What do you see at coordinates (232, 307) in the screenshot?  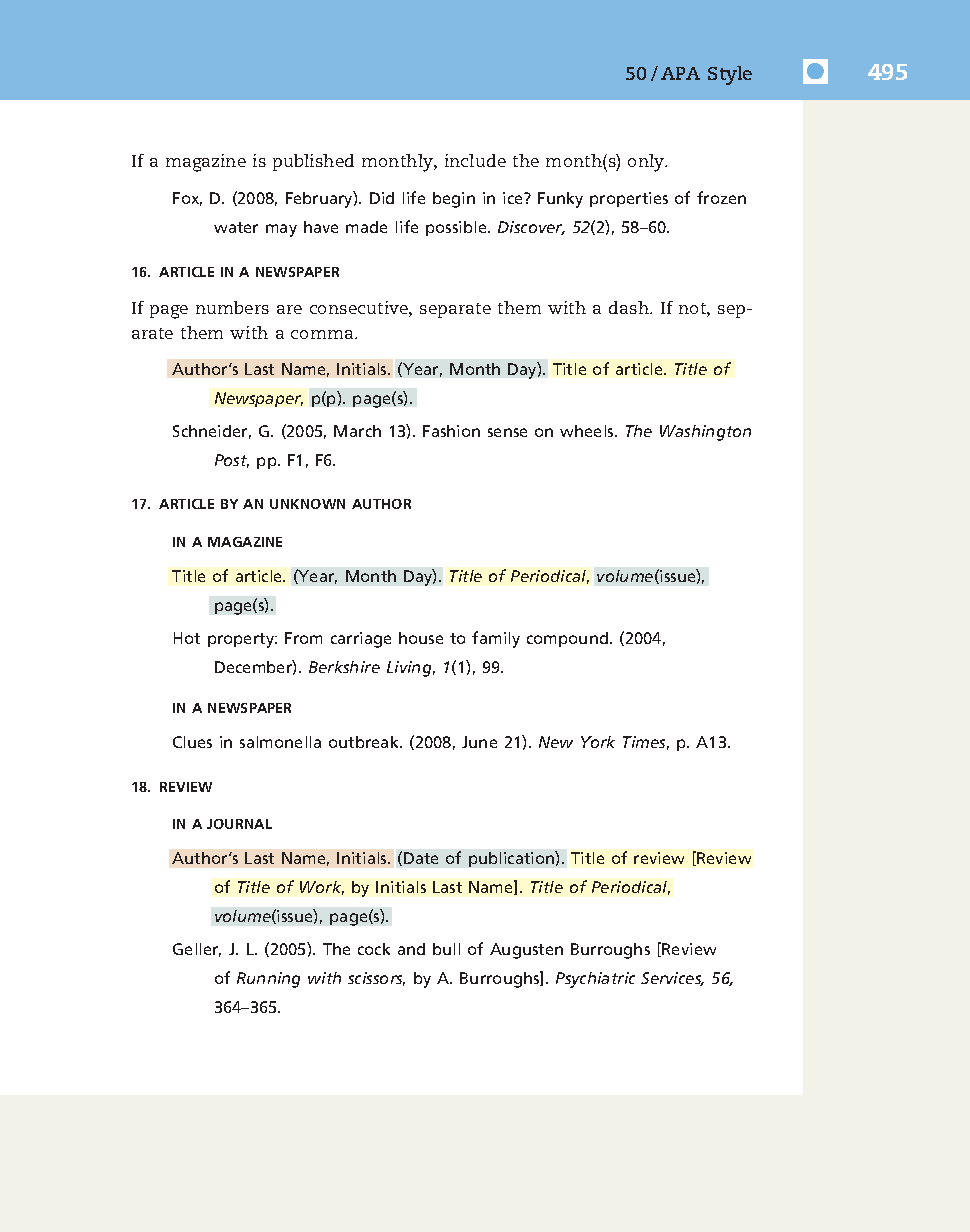 I see `numbers` at bounding box center [232, 307].
